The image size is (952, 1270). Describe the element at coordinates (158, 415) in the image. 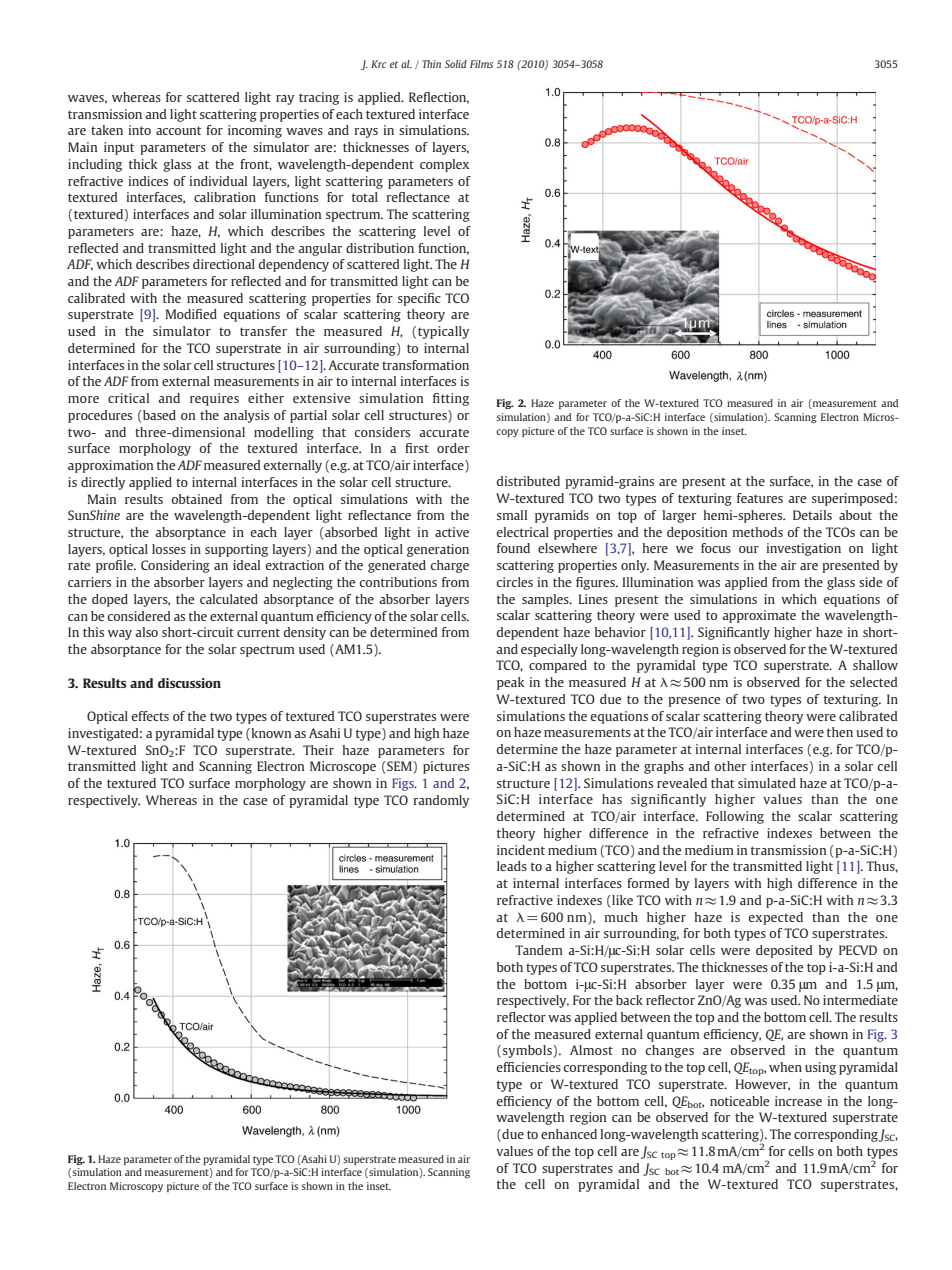

I see `based` at that location.
